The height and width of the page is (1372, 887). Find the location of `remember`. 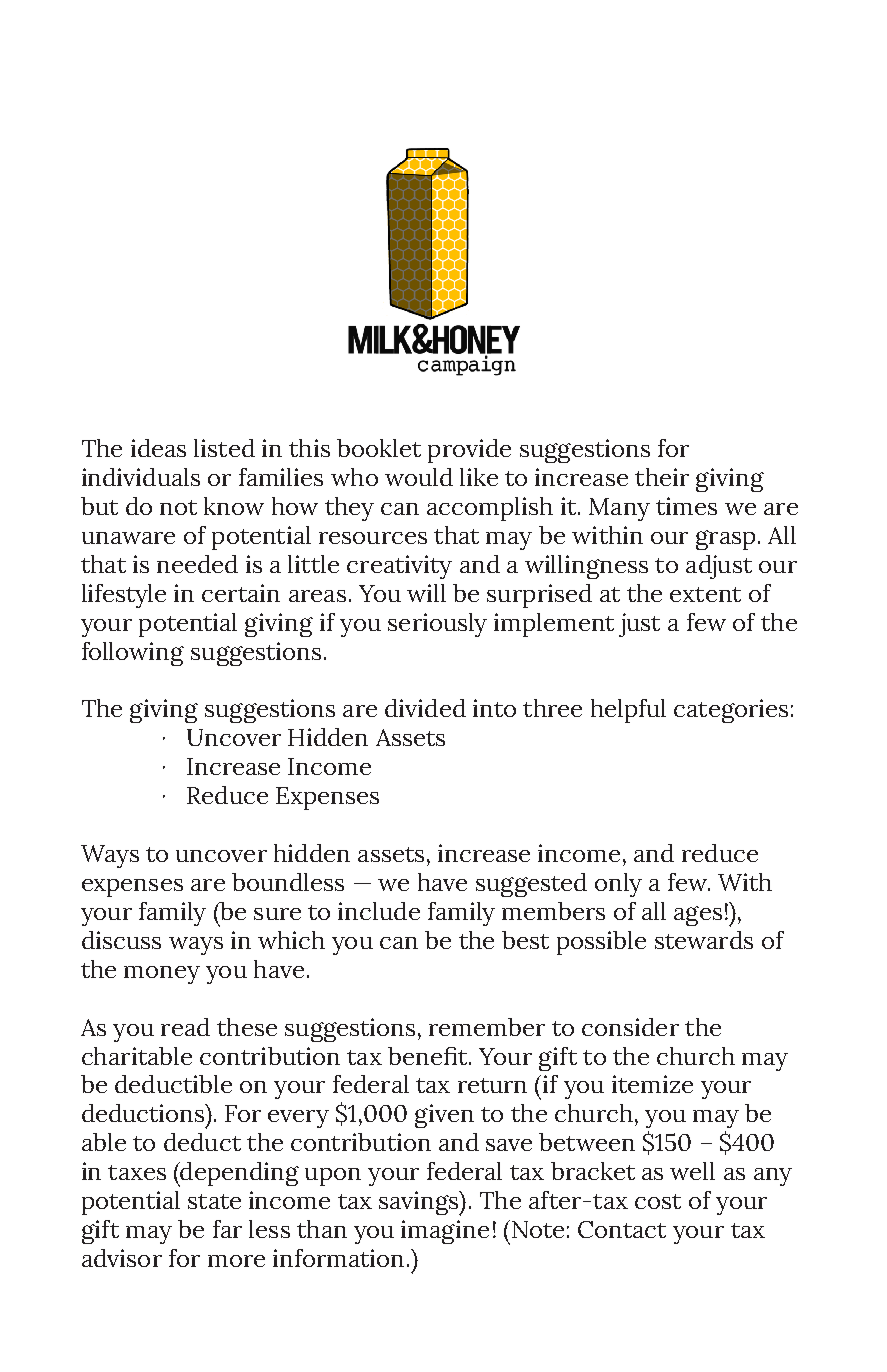

remember is located at coordinates (487, 1027).
